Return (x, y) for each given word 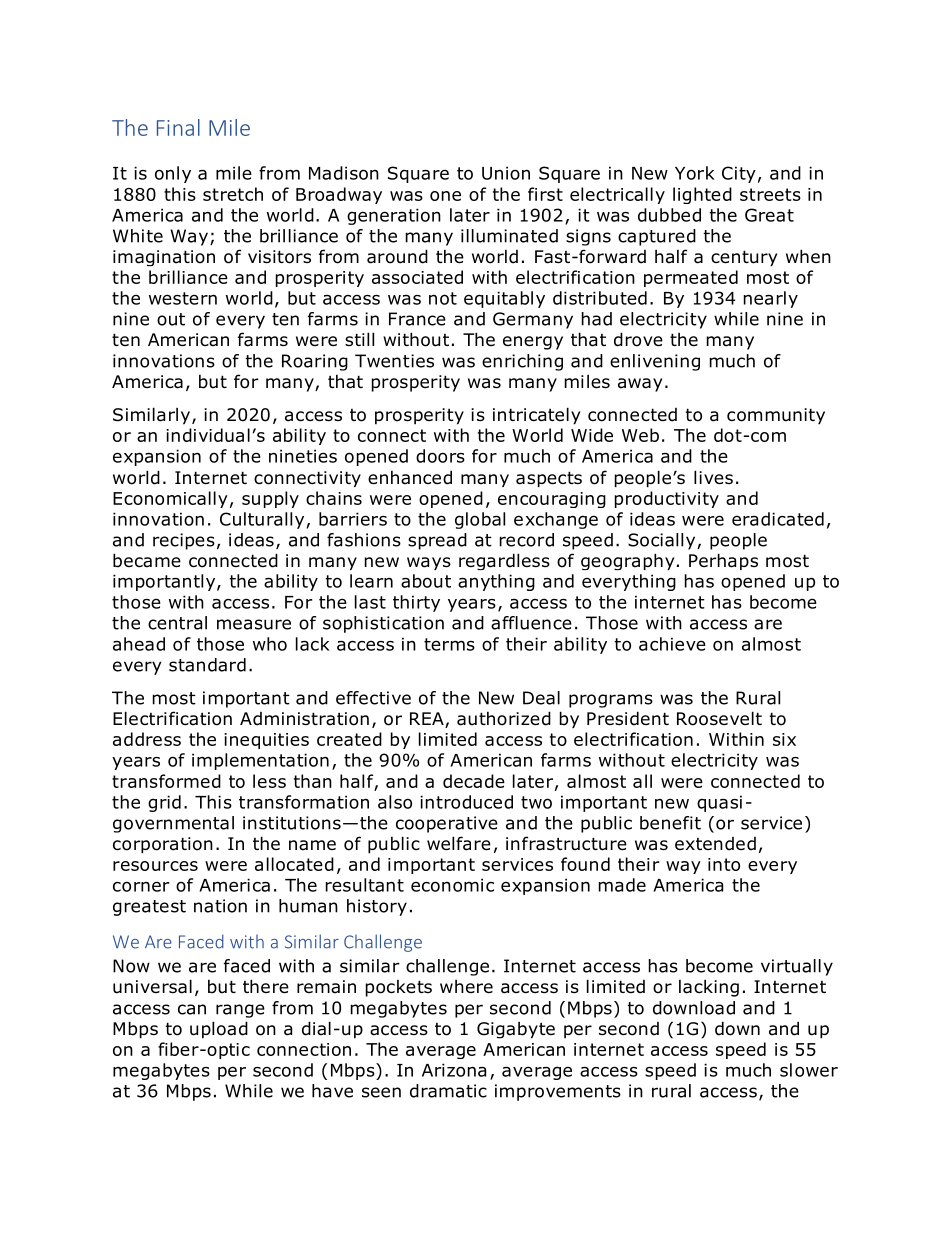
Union (506, 173)
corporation (163, 845)
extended (715, 844)
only (173, 174)
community (776, 416)
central (177, 623)
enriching (522, 362)
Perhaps (723, 561)
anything (496, 582)
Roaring (315, 362)
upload (219, 1030)
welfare (459, 843)
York (695, 173)
